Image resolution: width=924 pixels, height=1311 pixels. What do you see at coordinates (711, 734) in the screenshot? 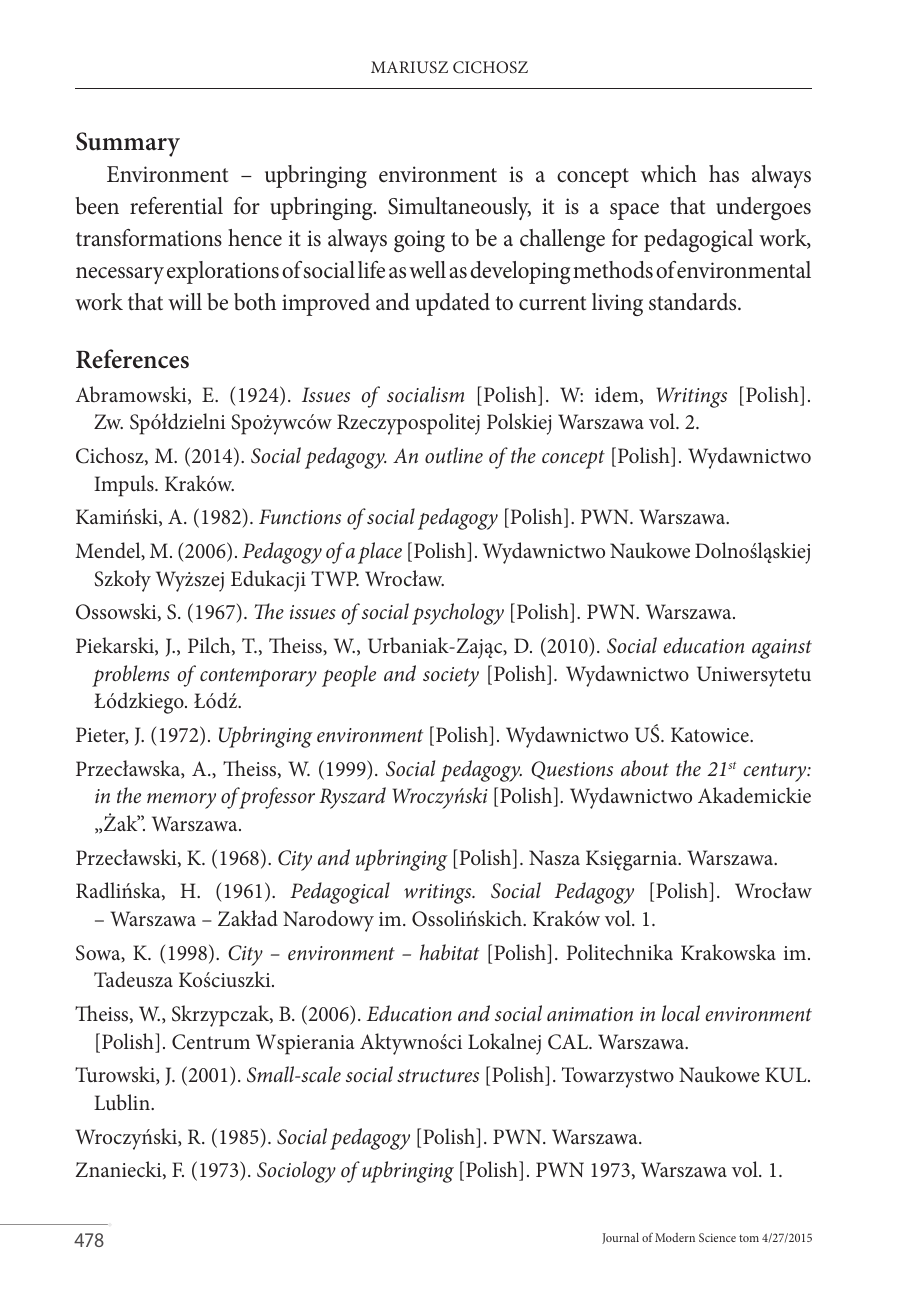
I see `Katowice` at bounding box center [711, 734].
